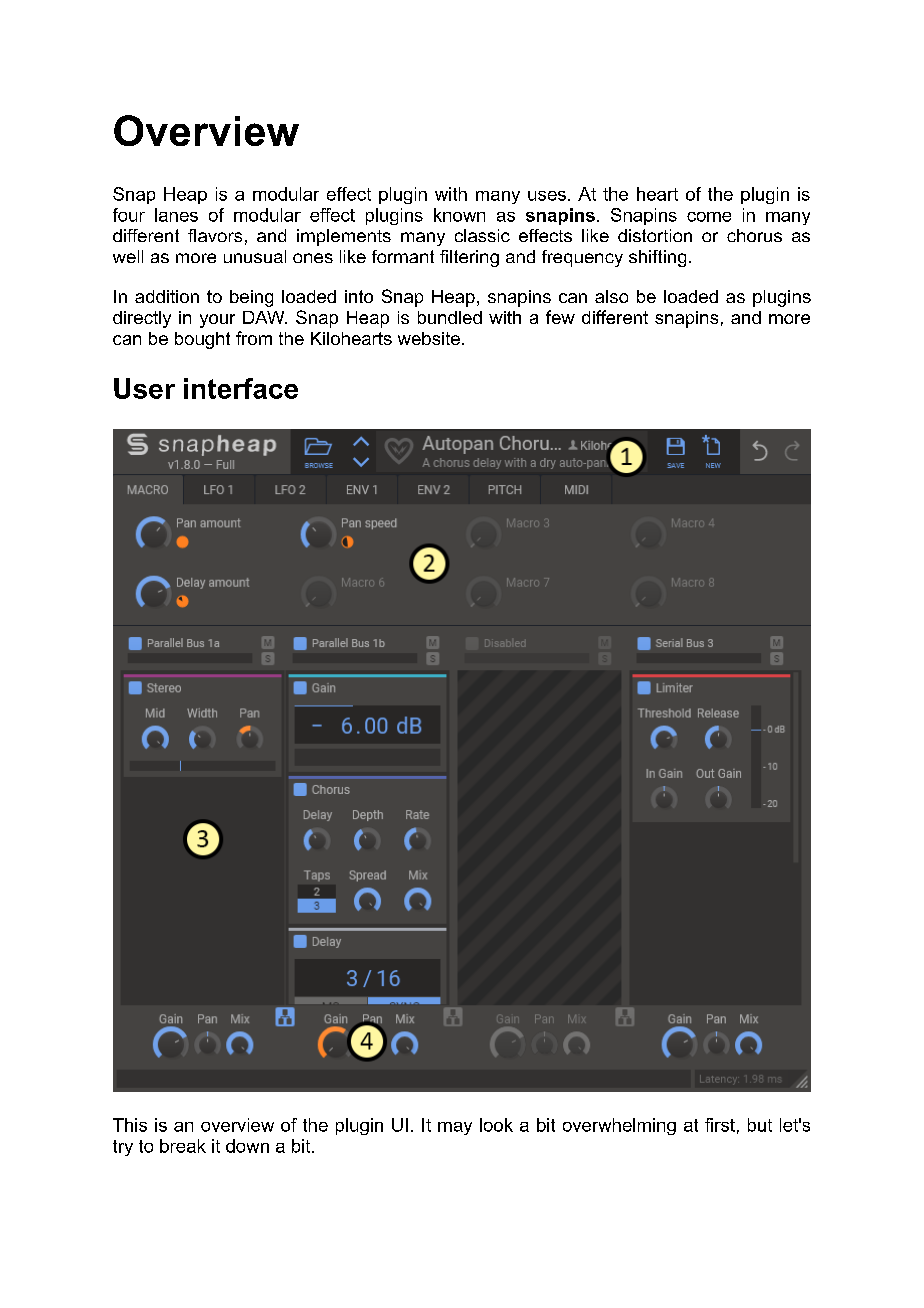  What do you see at coordinates (241, 388) in the image?
I see `interface` at bounding box center [241, 388].
